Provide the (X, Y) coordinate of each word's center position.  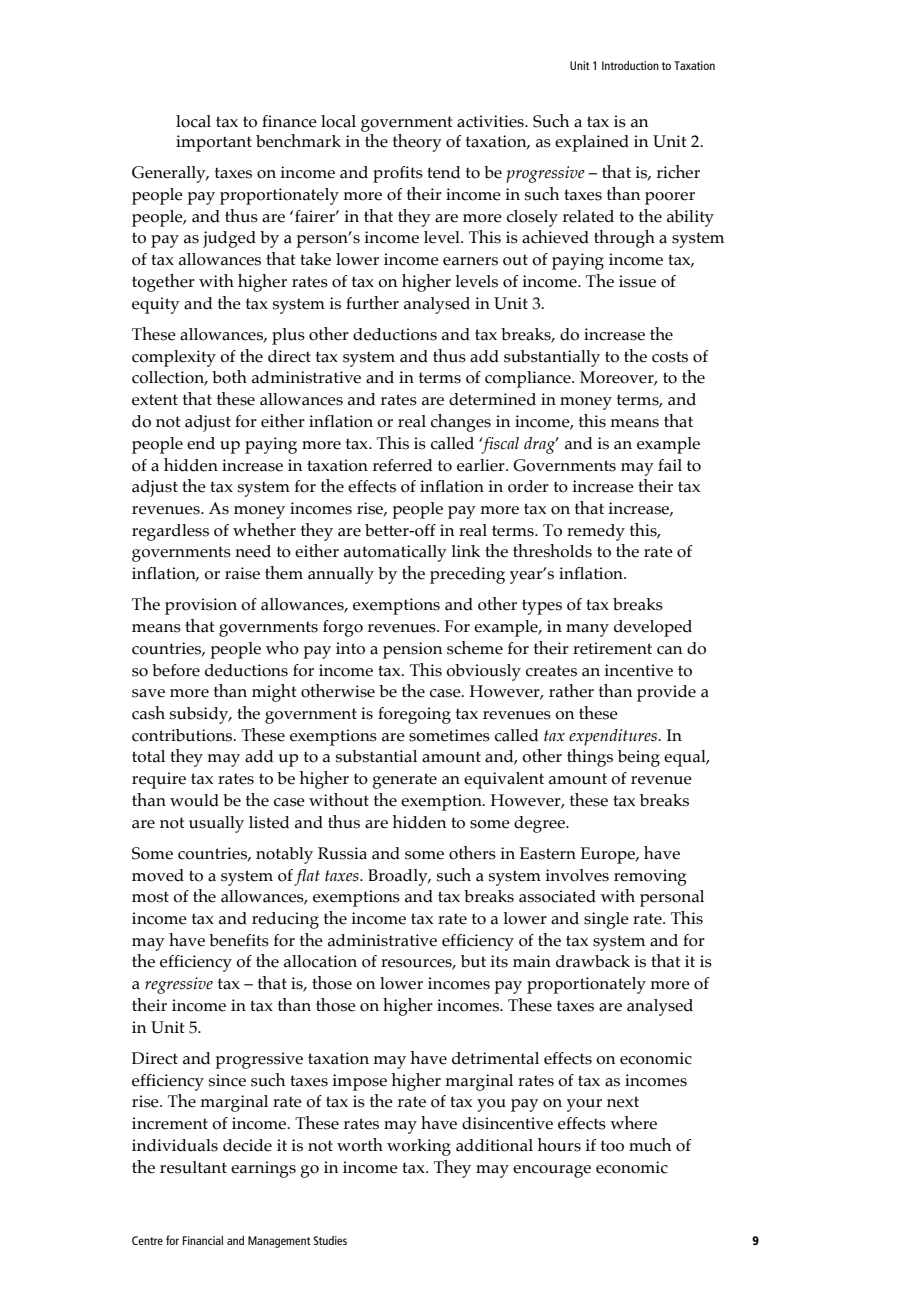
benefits (239, 940)
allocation (320, 961)
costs (670, 357)
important (214, 143)
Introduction (630, 65)
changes (461, 423)
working (419, 1147)
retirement (612, 648)
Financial (203, 1240)
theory (417, 143)
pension (413, 650)
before (176, 670)
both (229, 377)
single (606, 920)
